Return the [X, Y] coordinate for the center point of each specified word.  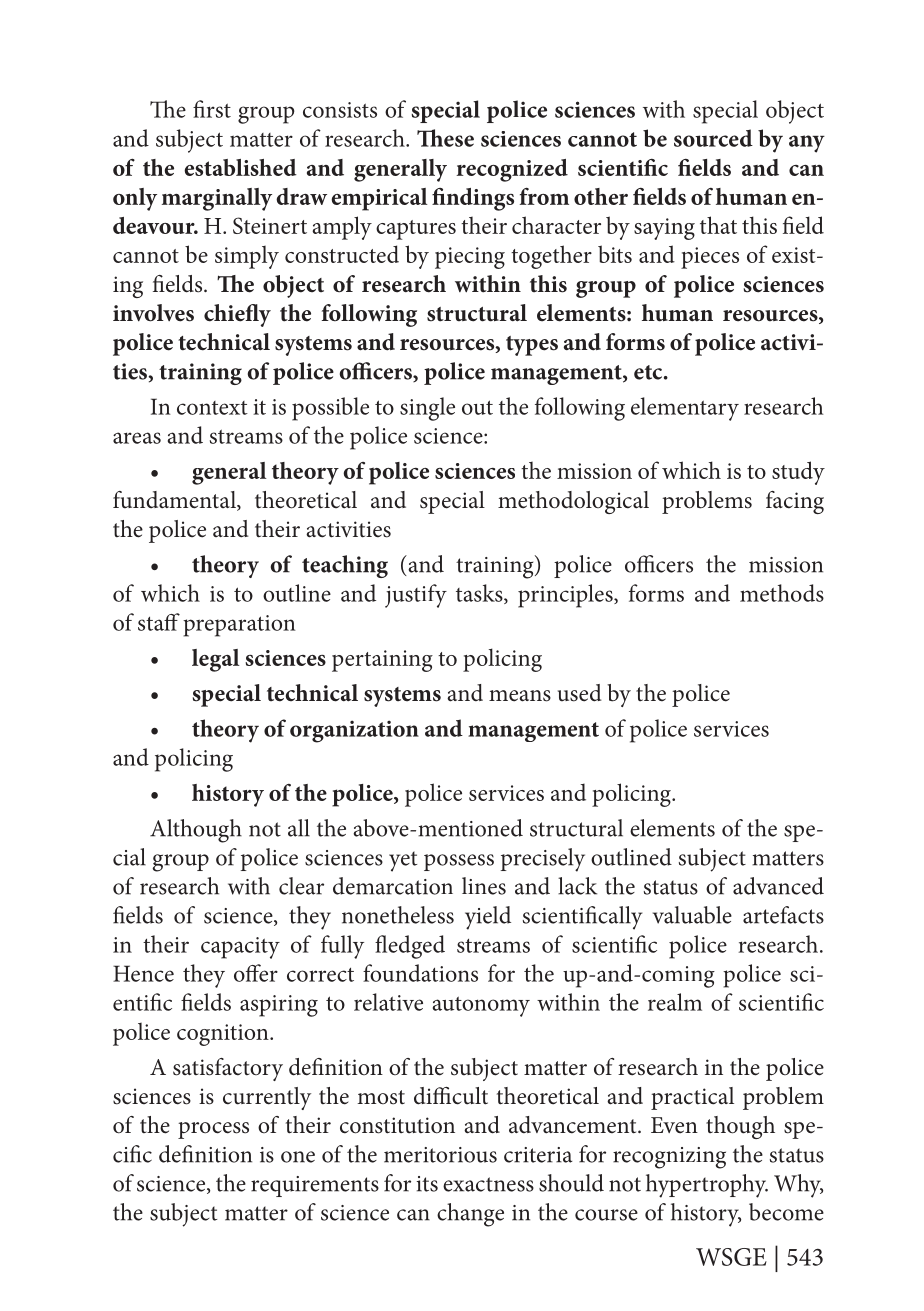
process [213, 1130]
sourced [713, 138]
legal [216, 660]
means [520, 696]
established [240, 167]
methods [782, 593]
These [445, 138]
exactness [488, 1184]
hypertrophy [707, 1186]
